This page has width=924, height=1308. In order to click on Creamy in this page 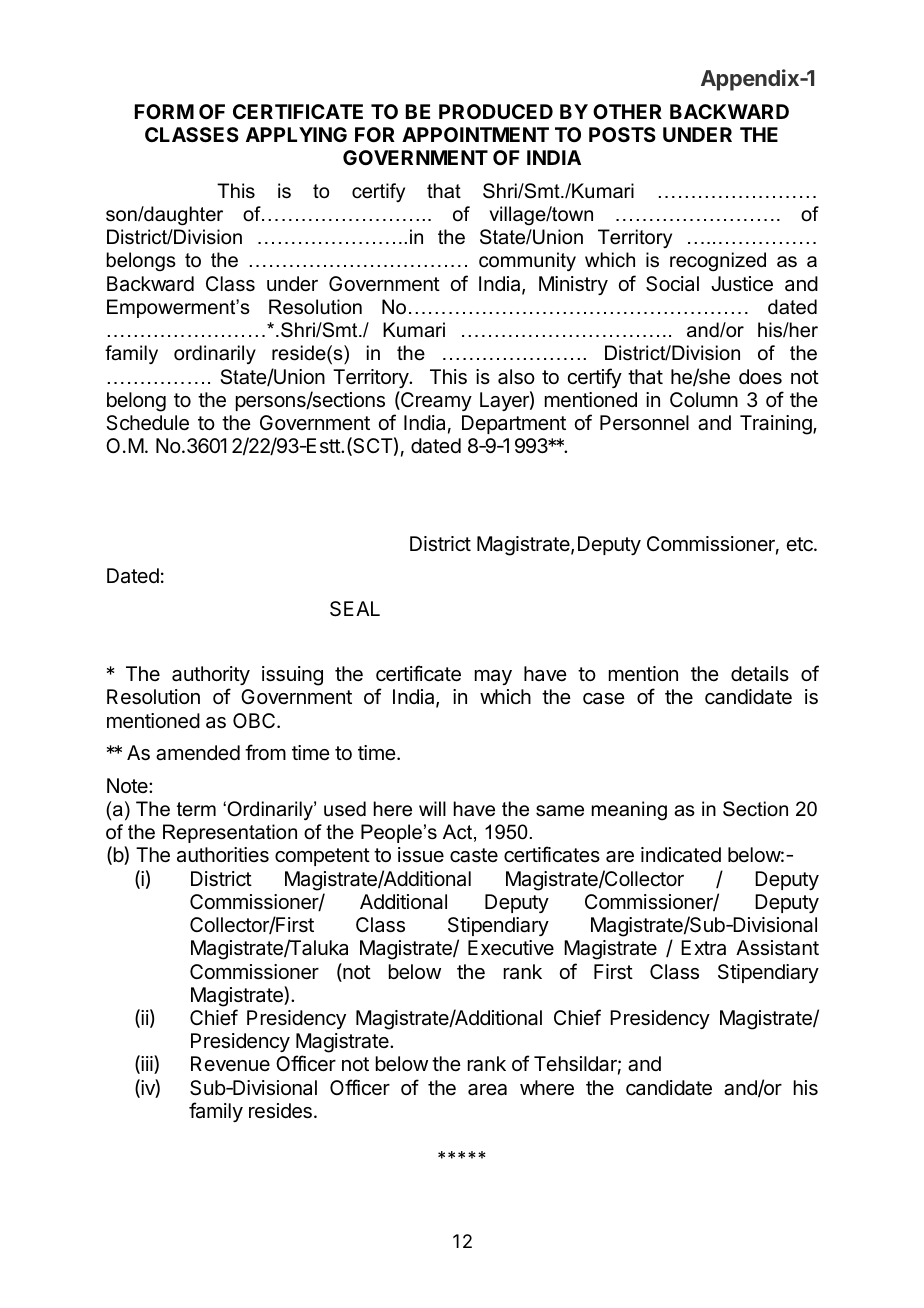, I will do `click(435, 401)`.
